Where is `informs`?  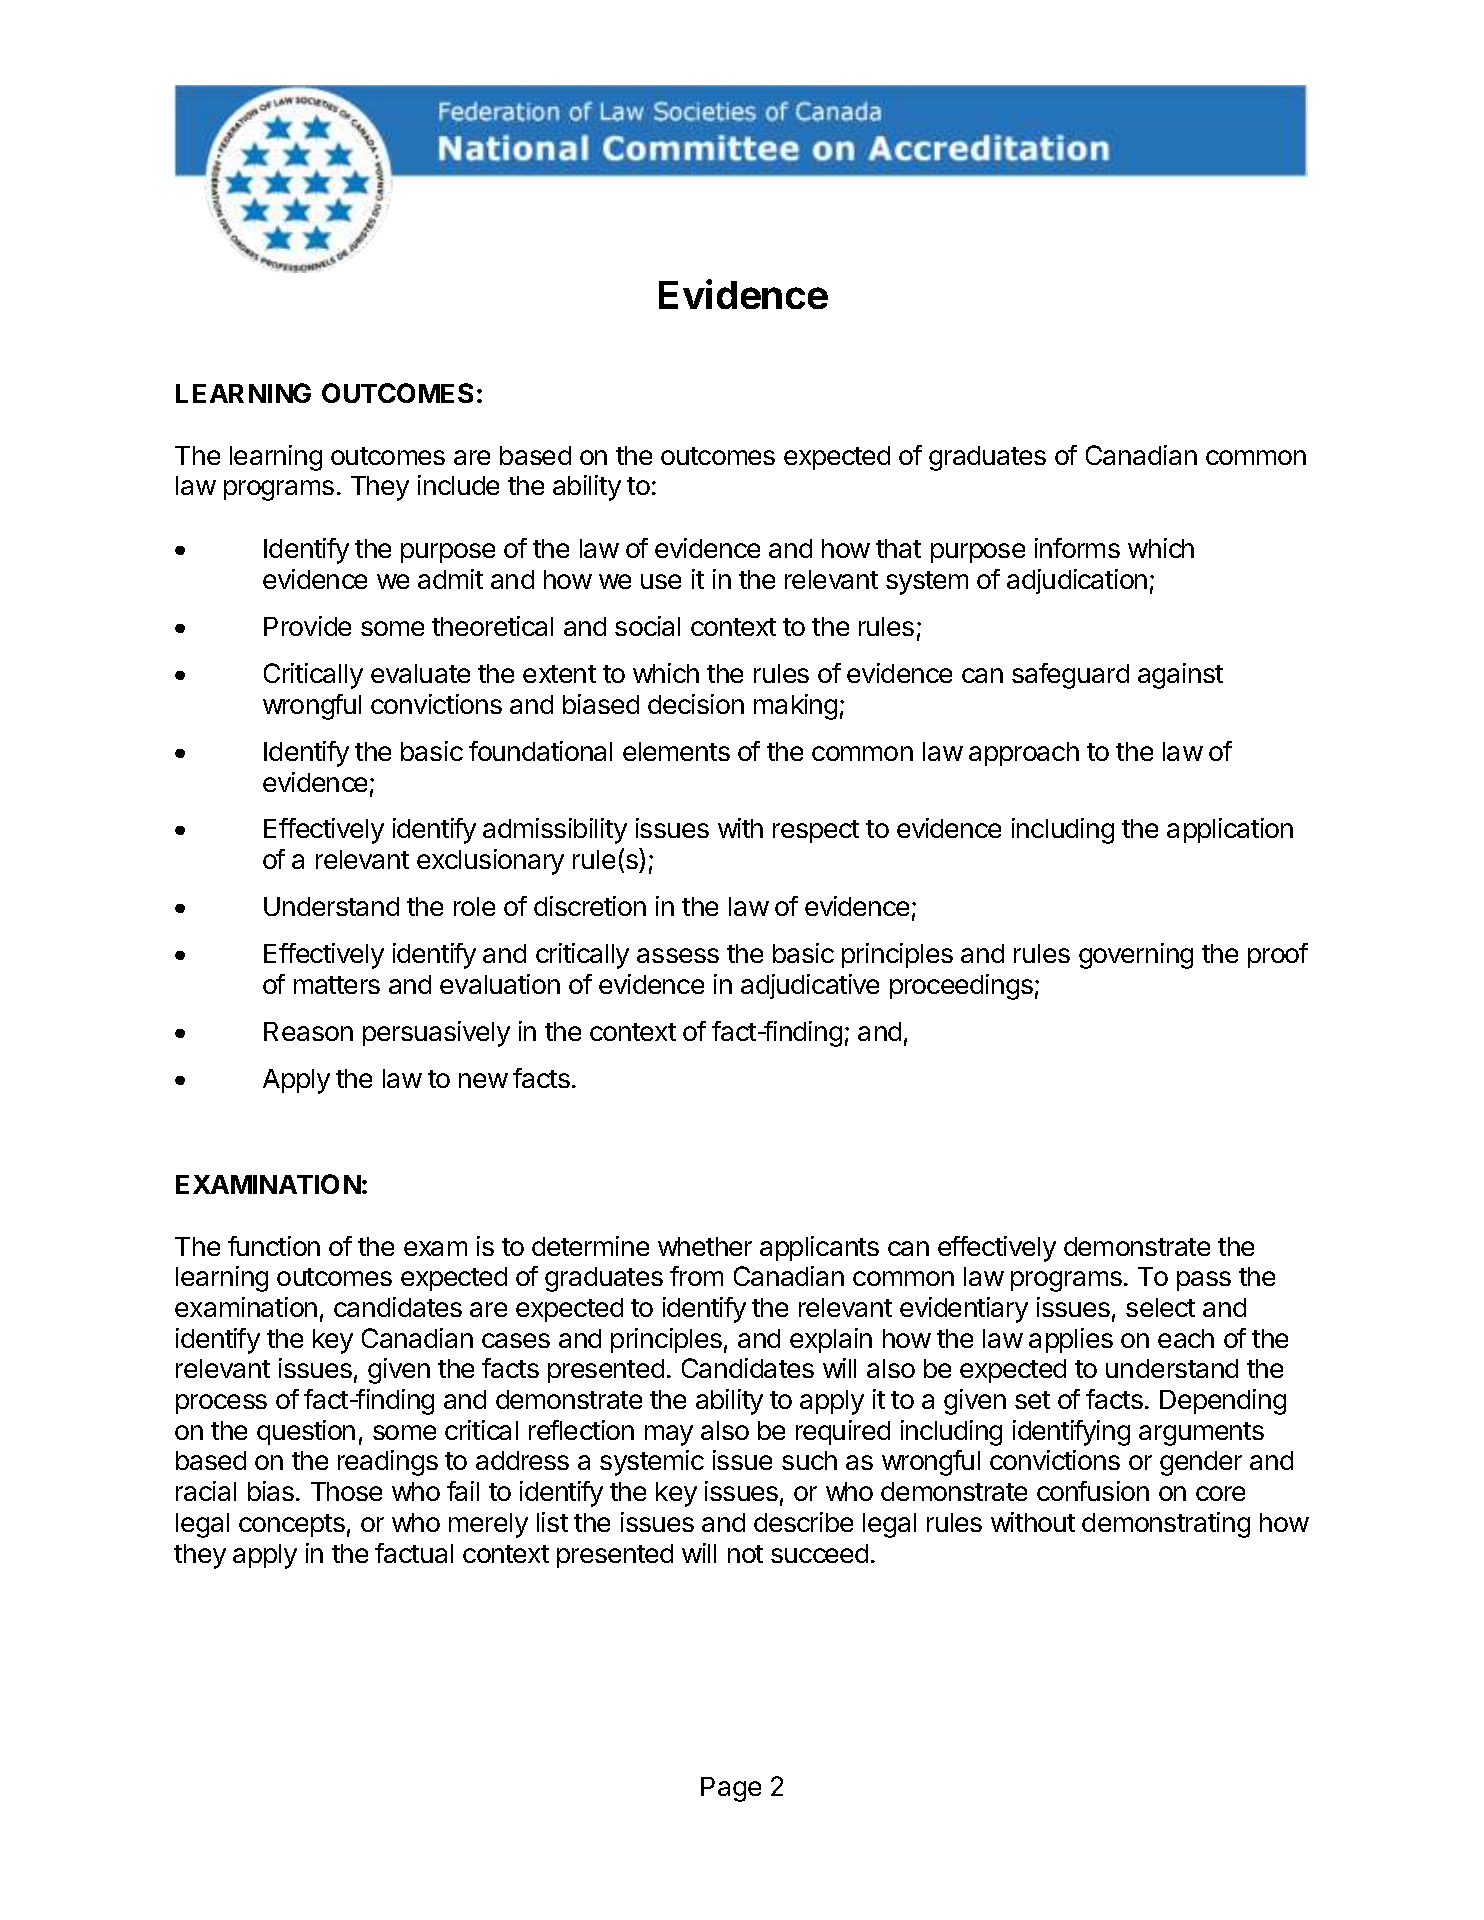
informs is located at coordinates (1077, 548).
